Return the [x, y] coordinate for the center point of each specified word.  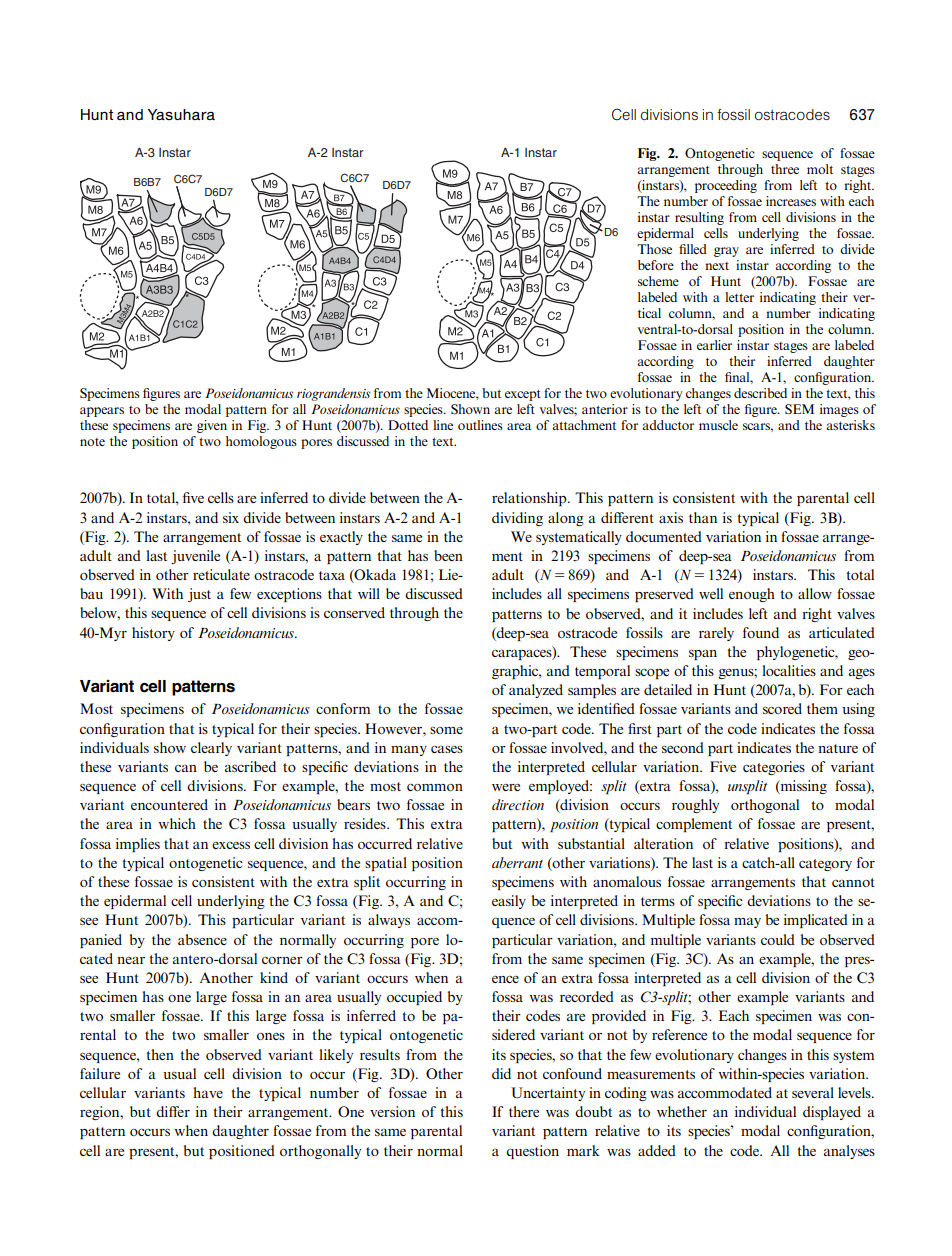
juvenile [195, 557]
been [448, 555]
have [208, 1092]
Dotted [408, 425]
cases [447, 749]
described [760, 393]
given [212, 426]
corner [282, 960]
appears [102, 412]
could [778, 939]
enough [752, 595]
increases [791, 201]
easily [509, 902]
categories [774, 768]
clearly [211, 749]
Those [654, 249]
